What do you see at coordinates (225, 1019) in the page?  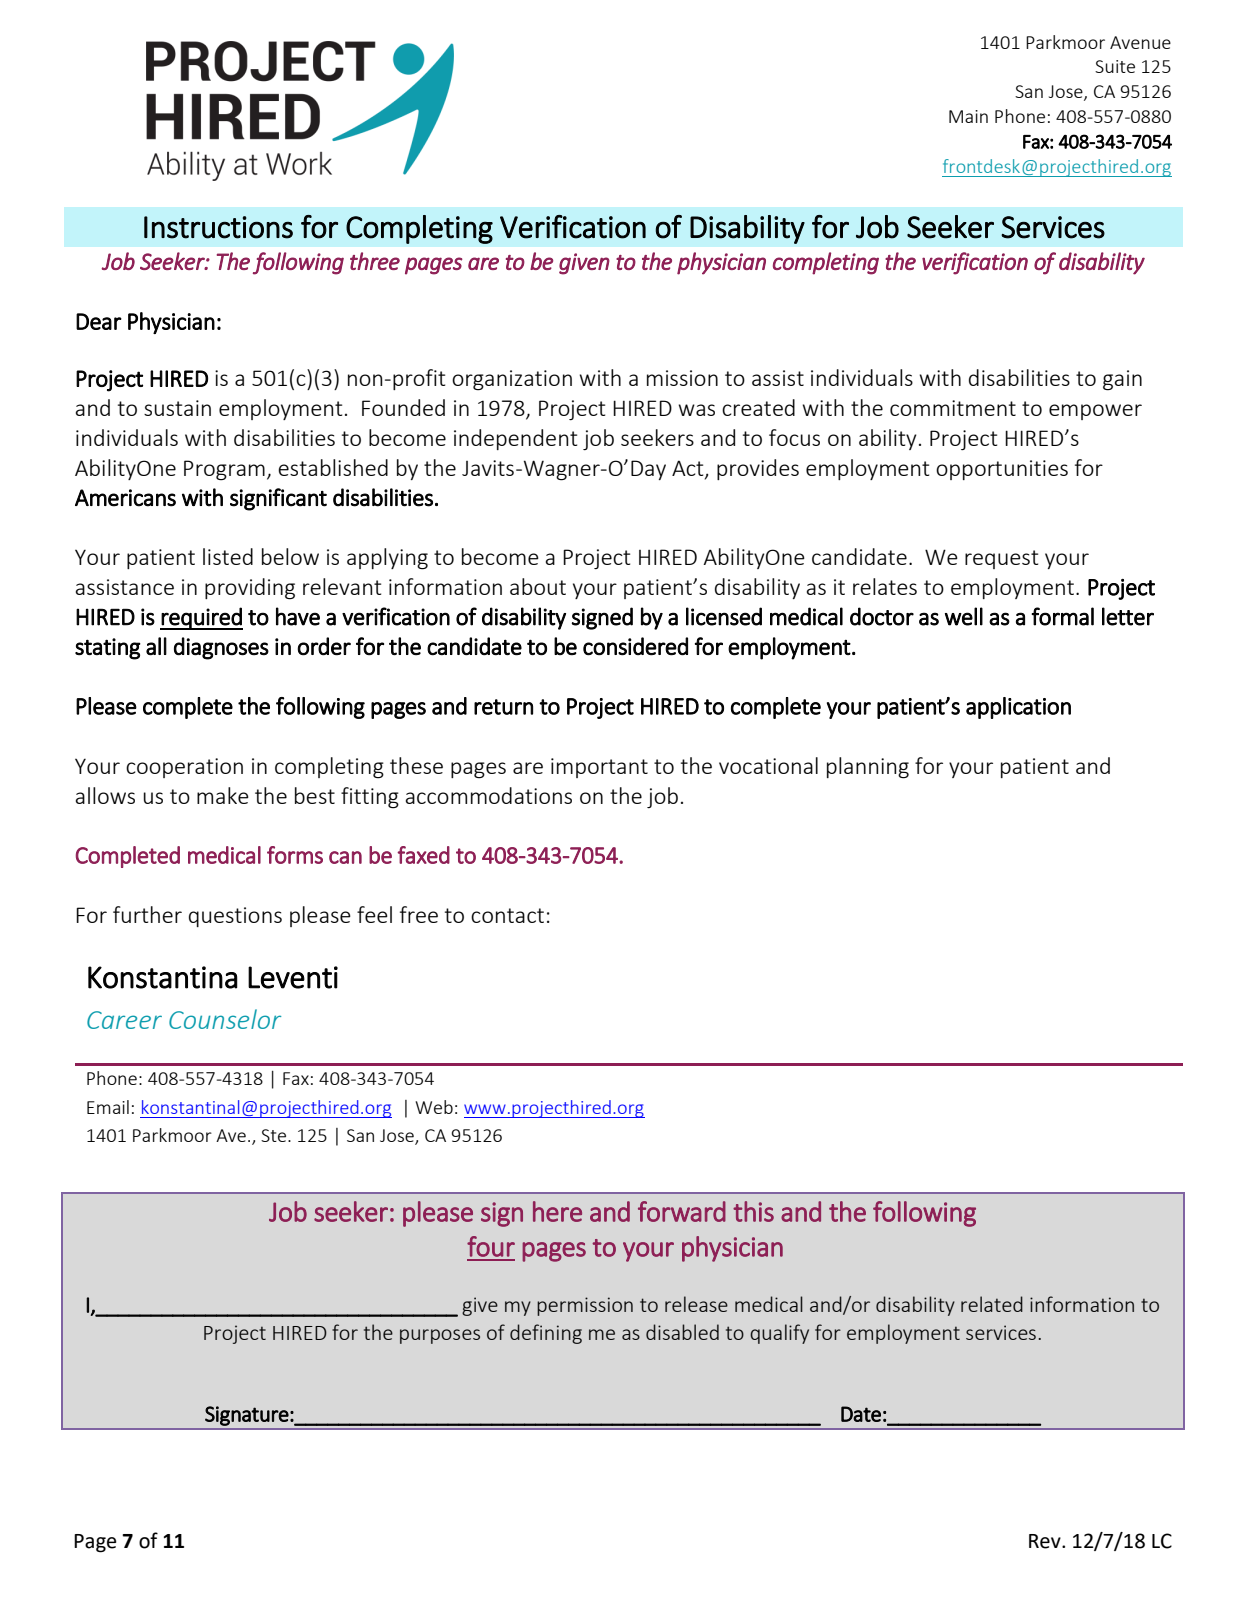 I see `Counselor` at bounding box center [225, 1019].
